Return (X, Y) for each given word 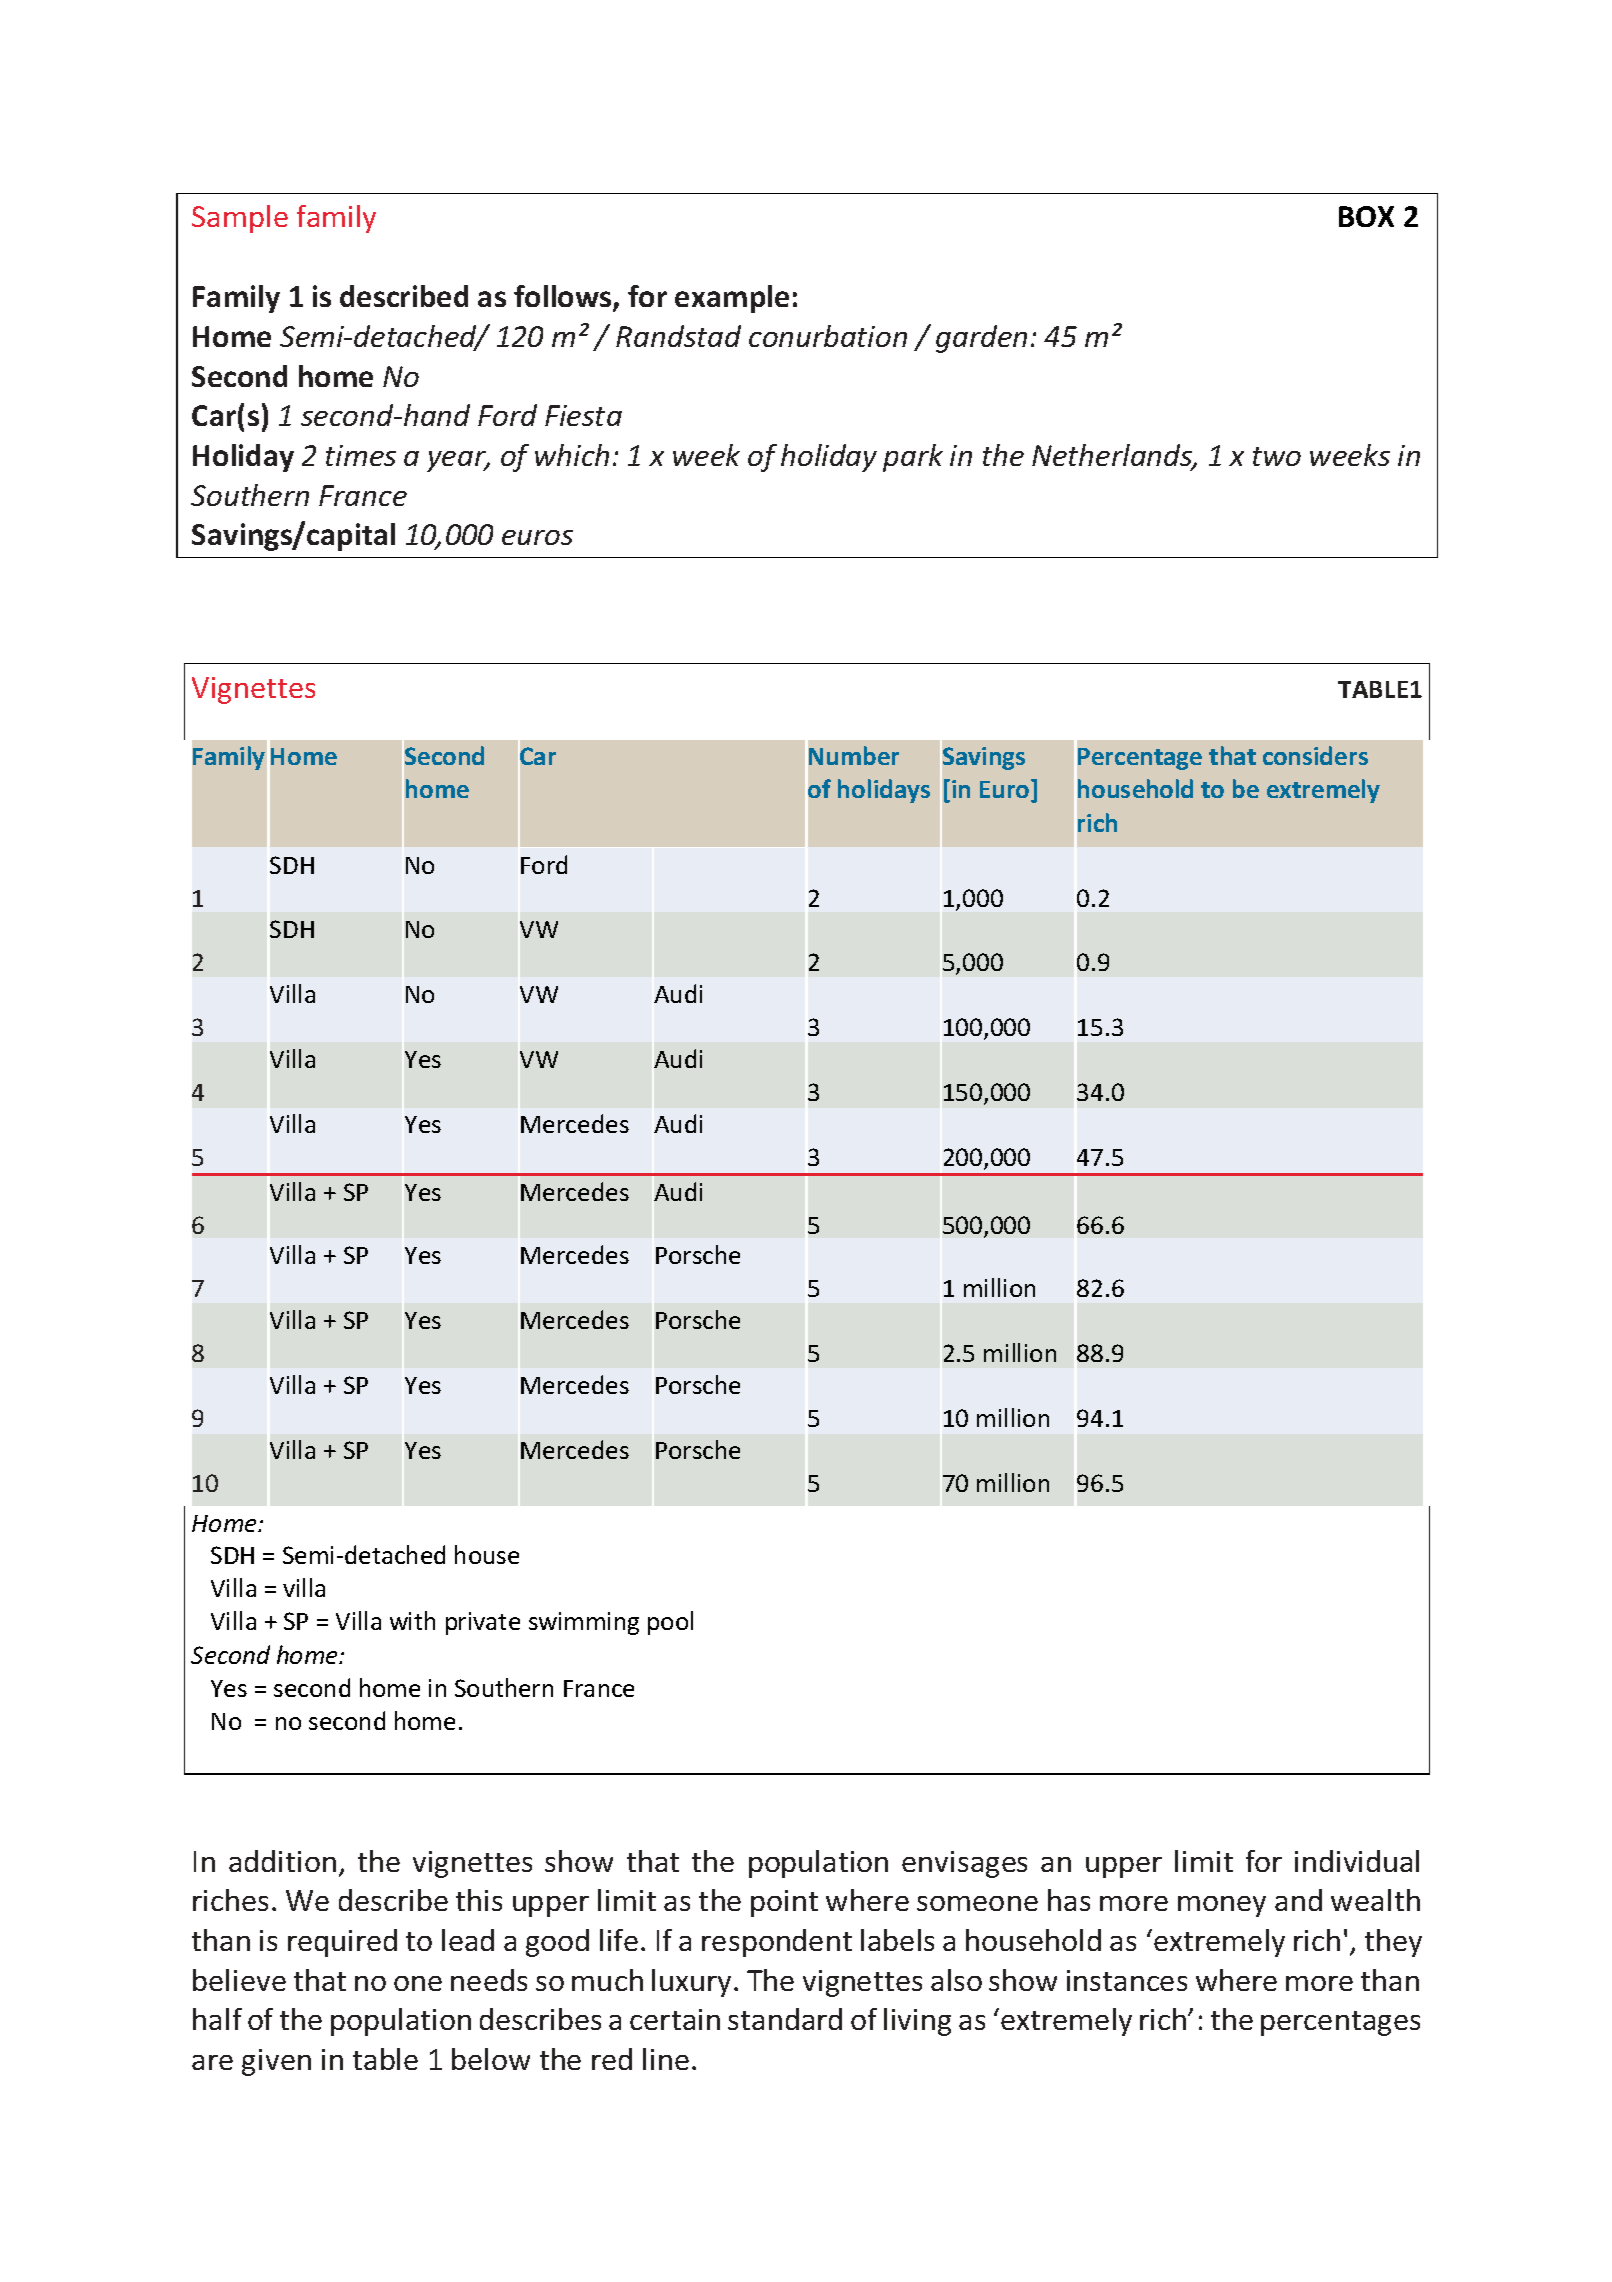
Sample (240, 219)
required (342, 1943)
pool (670, 1623)
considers (1315, 755)
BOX (1366, 216)
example (732, 299)
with (412, 1620)
